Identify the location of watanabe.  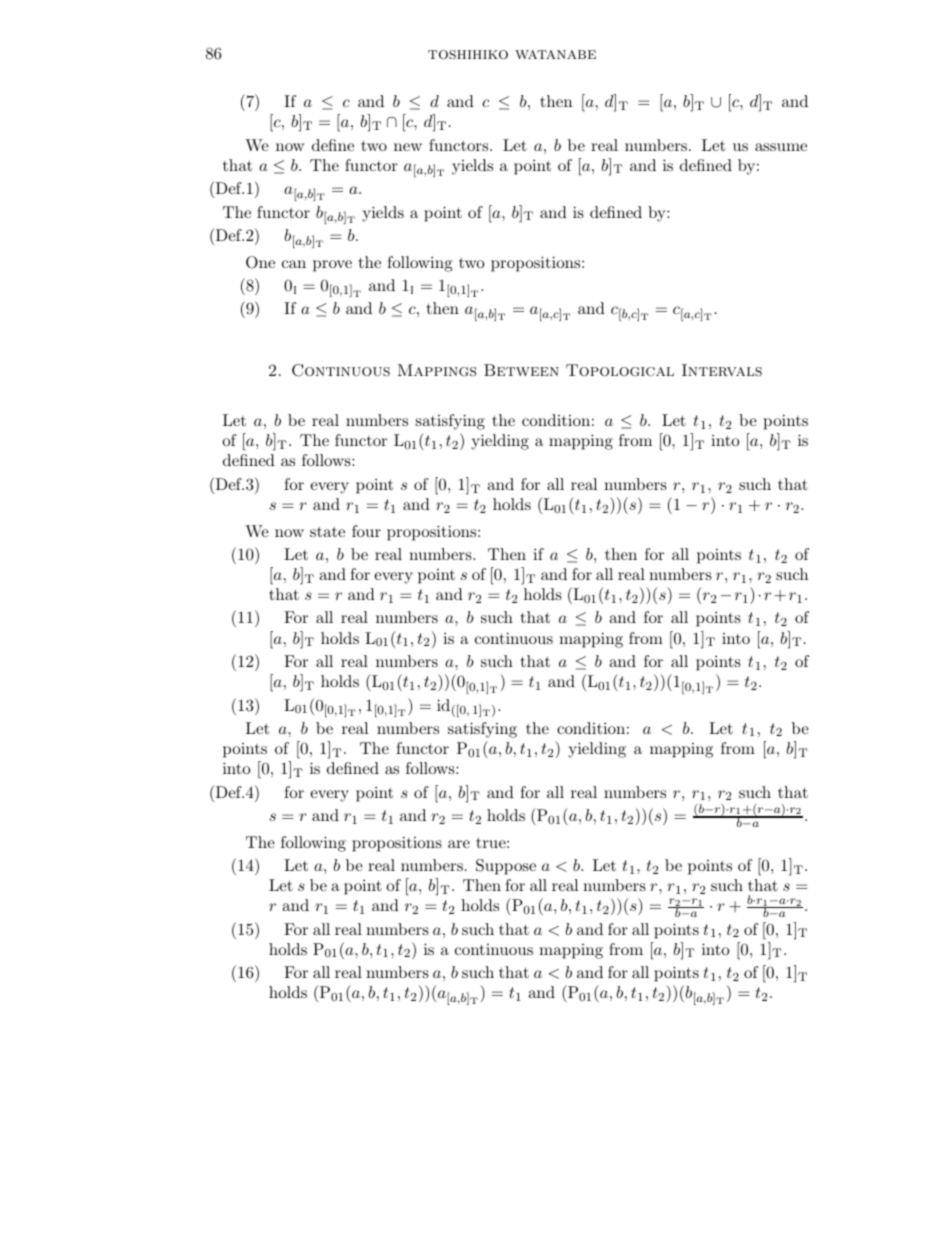
(555, 54).
